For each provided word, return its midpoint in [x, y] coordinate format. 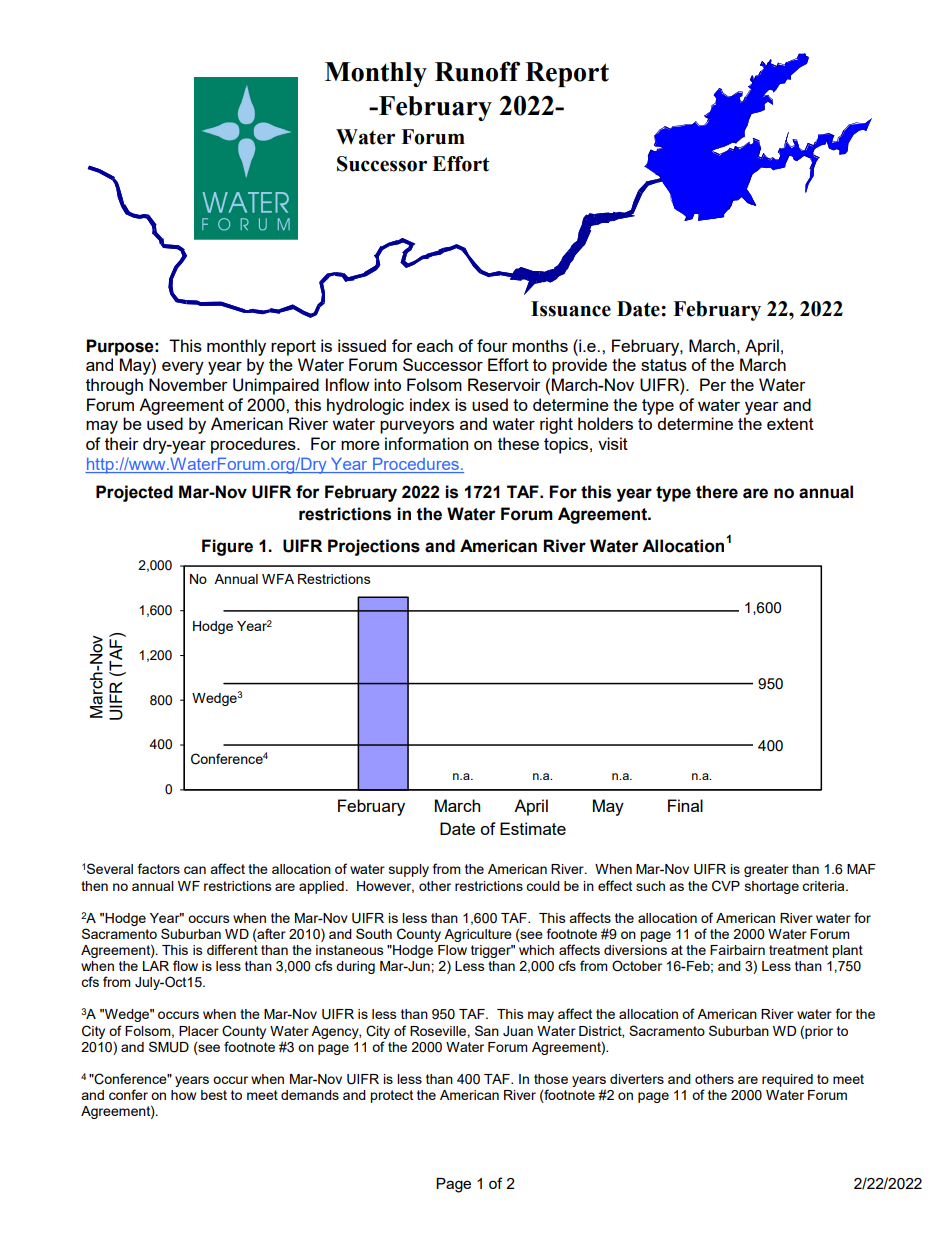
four [492, 345]
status [664, 365]
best [214, 1095]
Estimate [533, 828]
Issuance [571, 309]
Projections [374, 547]
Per [713, 384]
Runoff [477, 71]
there [717, 492]
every [183, 368]
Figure [227, 547]
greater [766, 870]
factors [159, 868]
